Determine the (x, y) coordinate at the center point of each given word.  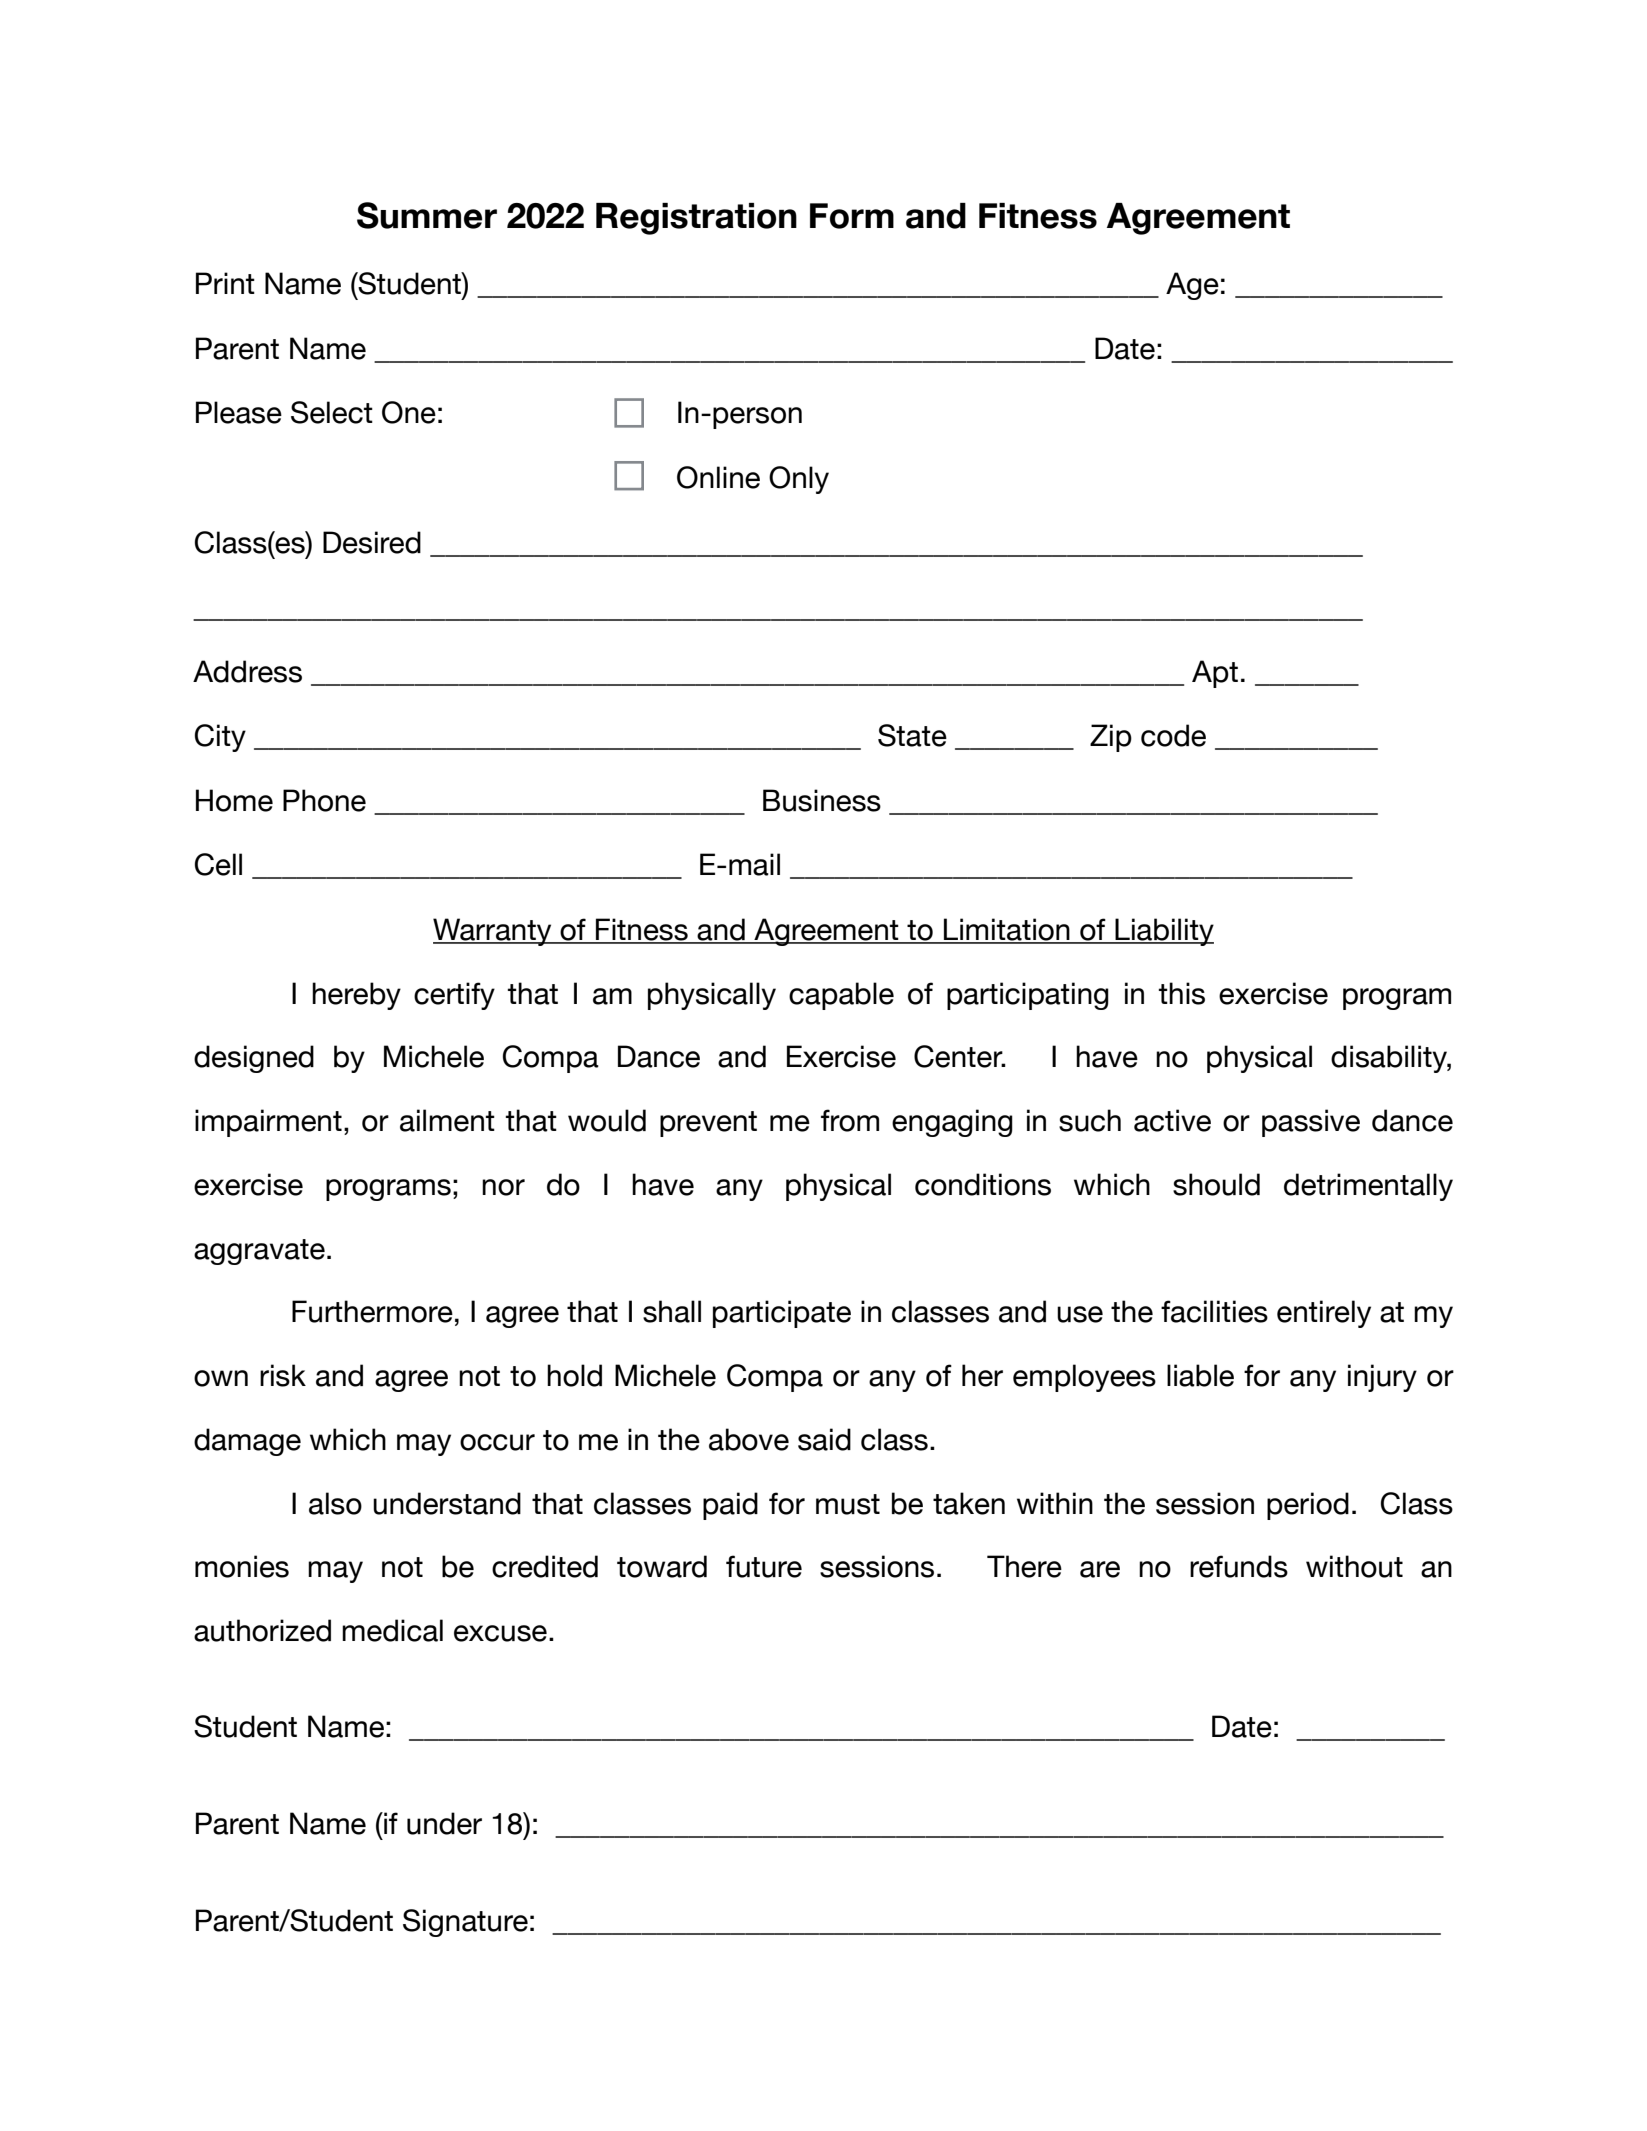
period (1308, 1506)
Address (247, 671)
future (764, 1566)
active (1172, 1120)
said (824, 1439)
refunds (1239, 1566)
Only (799, 480)
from (850, 1120)
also (335, 1503)
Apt (1215, 674)
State (912, 735)
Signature (465, 1923)
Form (852, 216)
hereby (356, 996)
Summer (427, 215)
